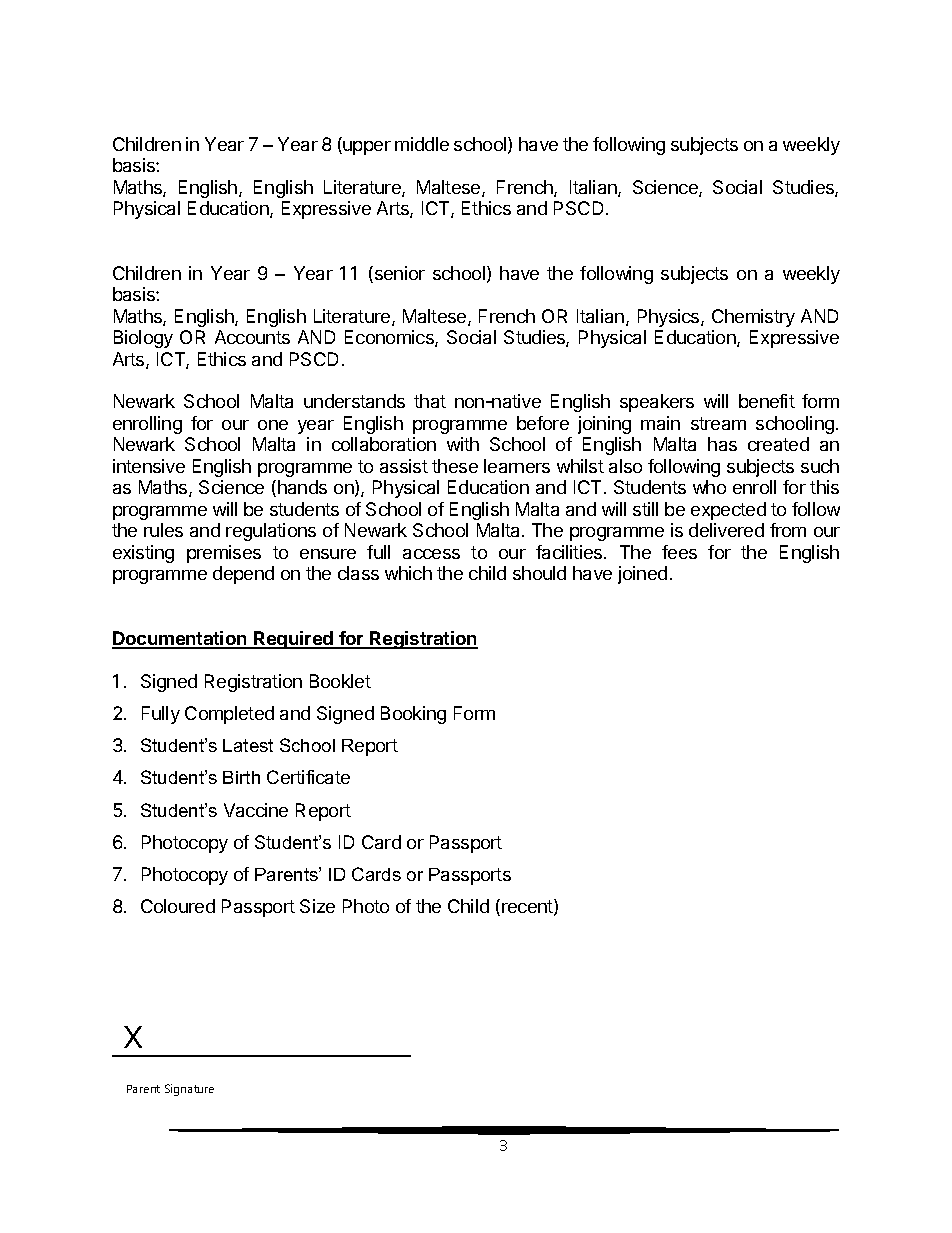 This image has height=1233, width=952. Describe the element at coordinates (767, 401) in the image. I see `benefit` at that location.
